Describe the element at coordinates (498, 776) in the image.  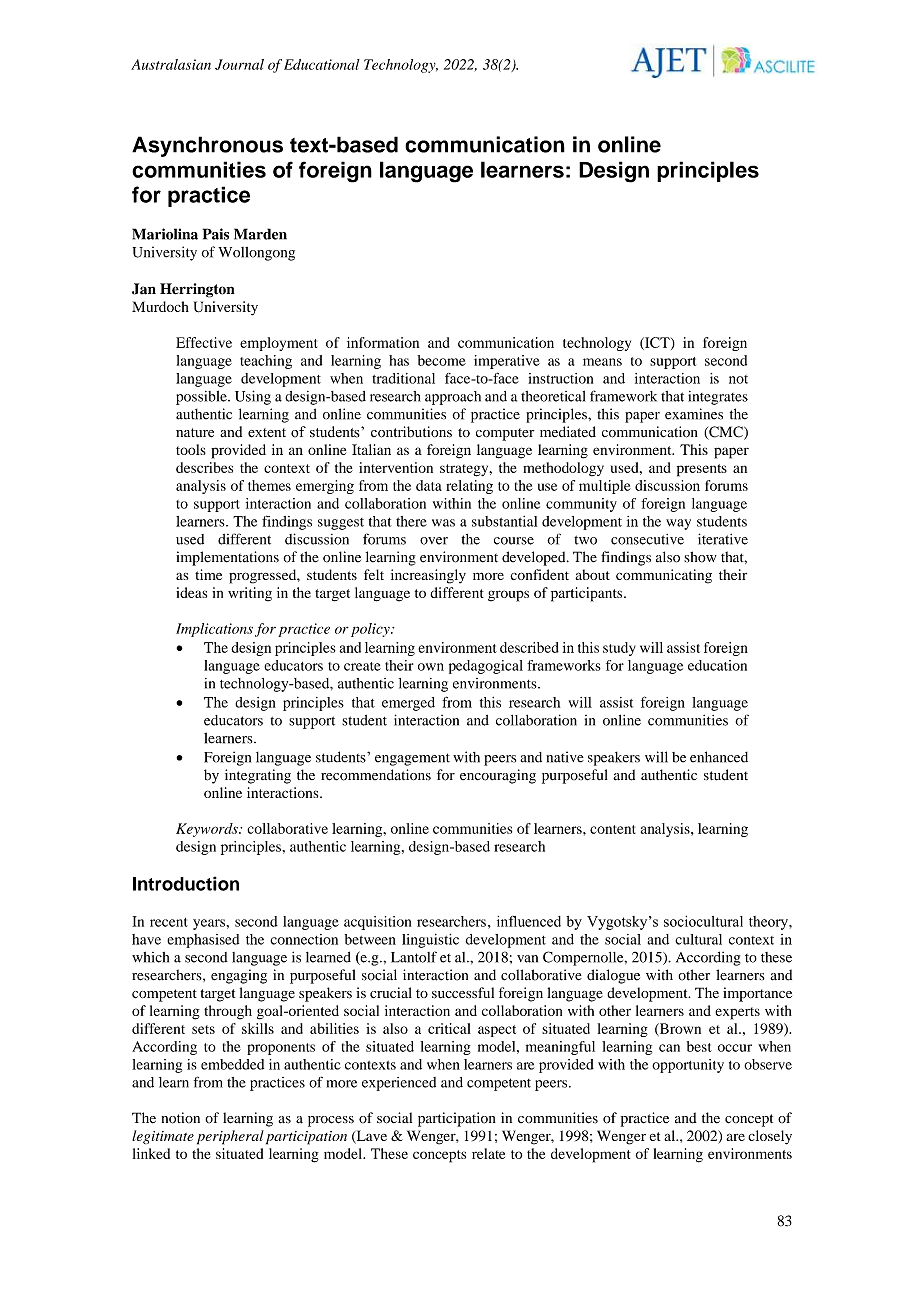
I see `encouraging` at that location.
